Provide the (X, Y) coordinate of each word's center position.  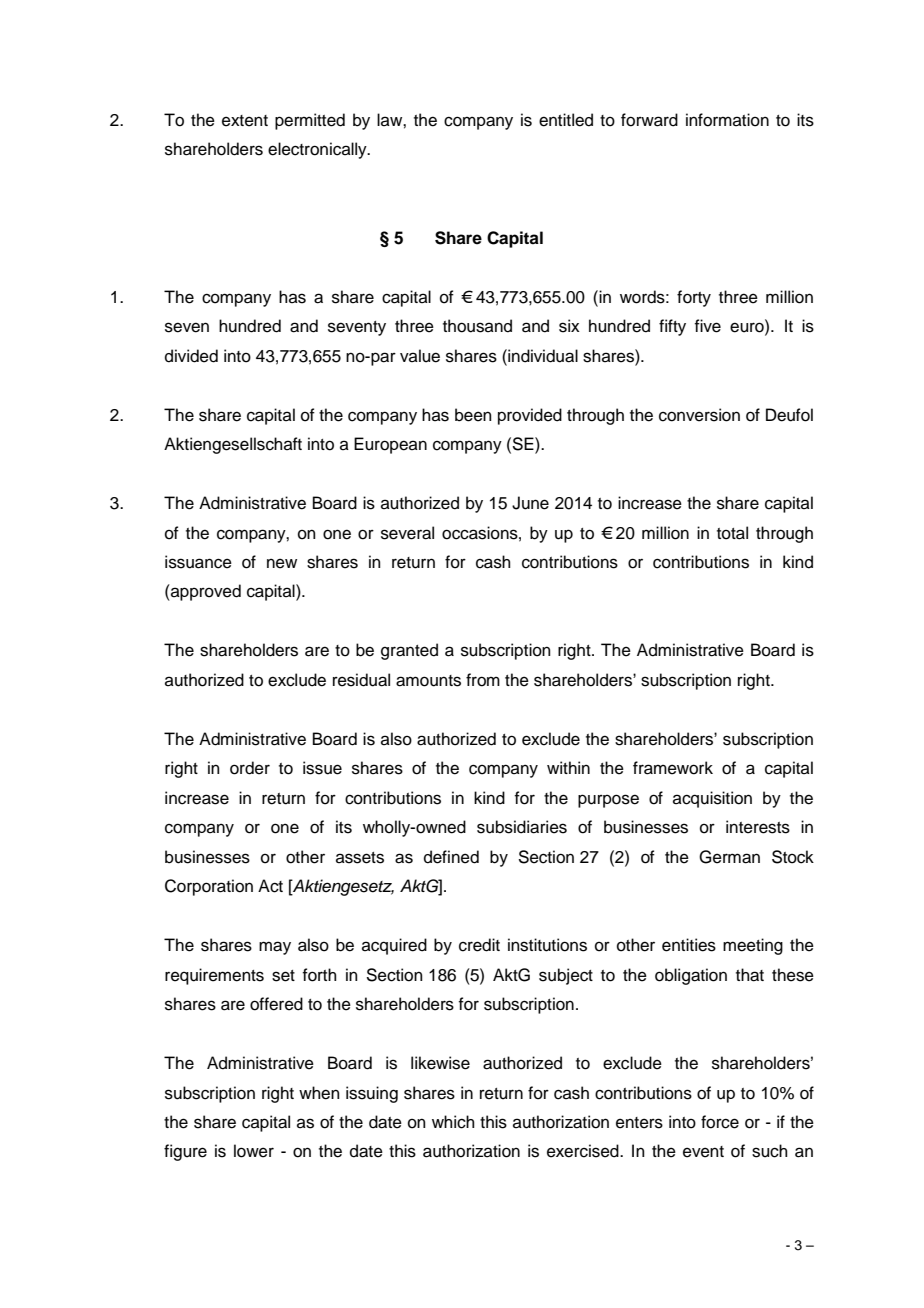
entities (689, 945)
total (732, 533)
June (530, 503)
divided (191, 356)
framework (673, 768)
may (275, 948)
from (483, 680)
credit (479, 945)
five (707, 326)
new (282, 563)
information (727, 120)
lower (254, 1151)
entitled (566, 120)
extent (245, 121)
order (250, 768)
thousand (477, 326)
